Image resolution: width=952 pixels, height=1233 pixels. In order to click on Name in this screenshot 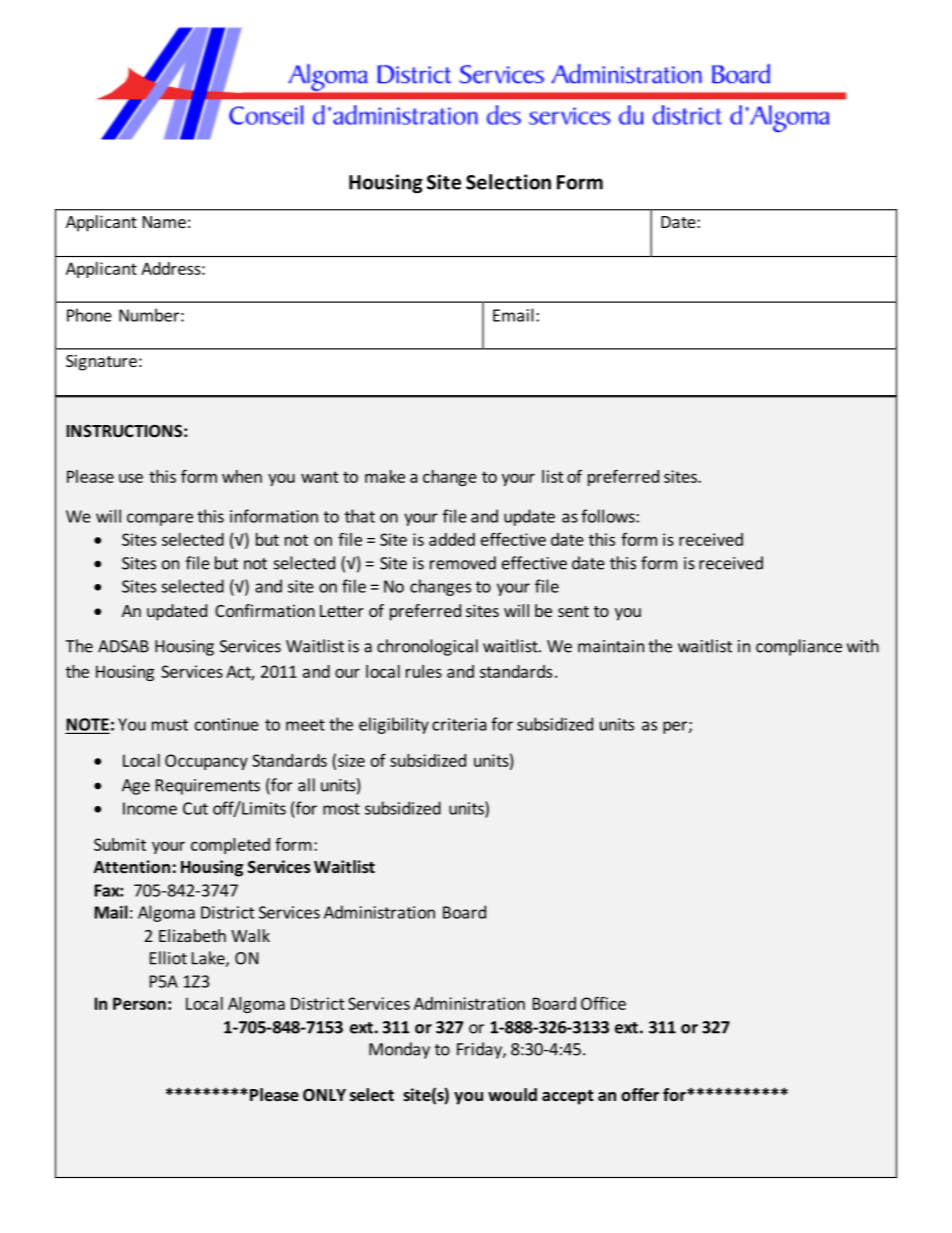, I will do `click(164, 222)`.
